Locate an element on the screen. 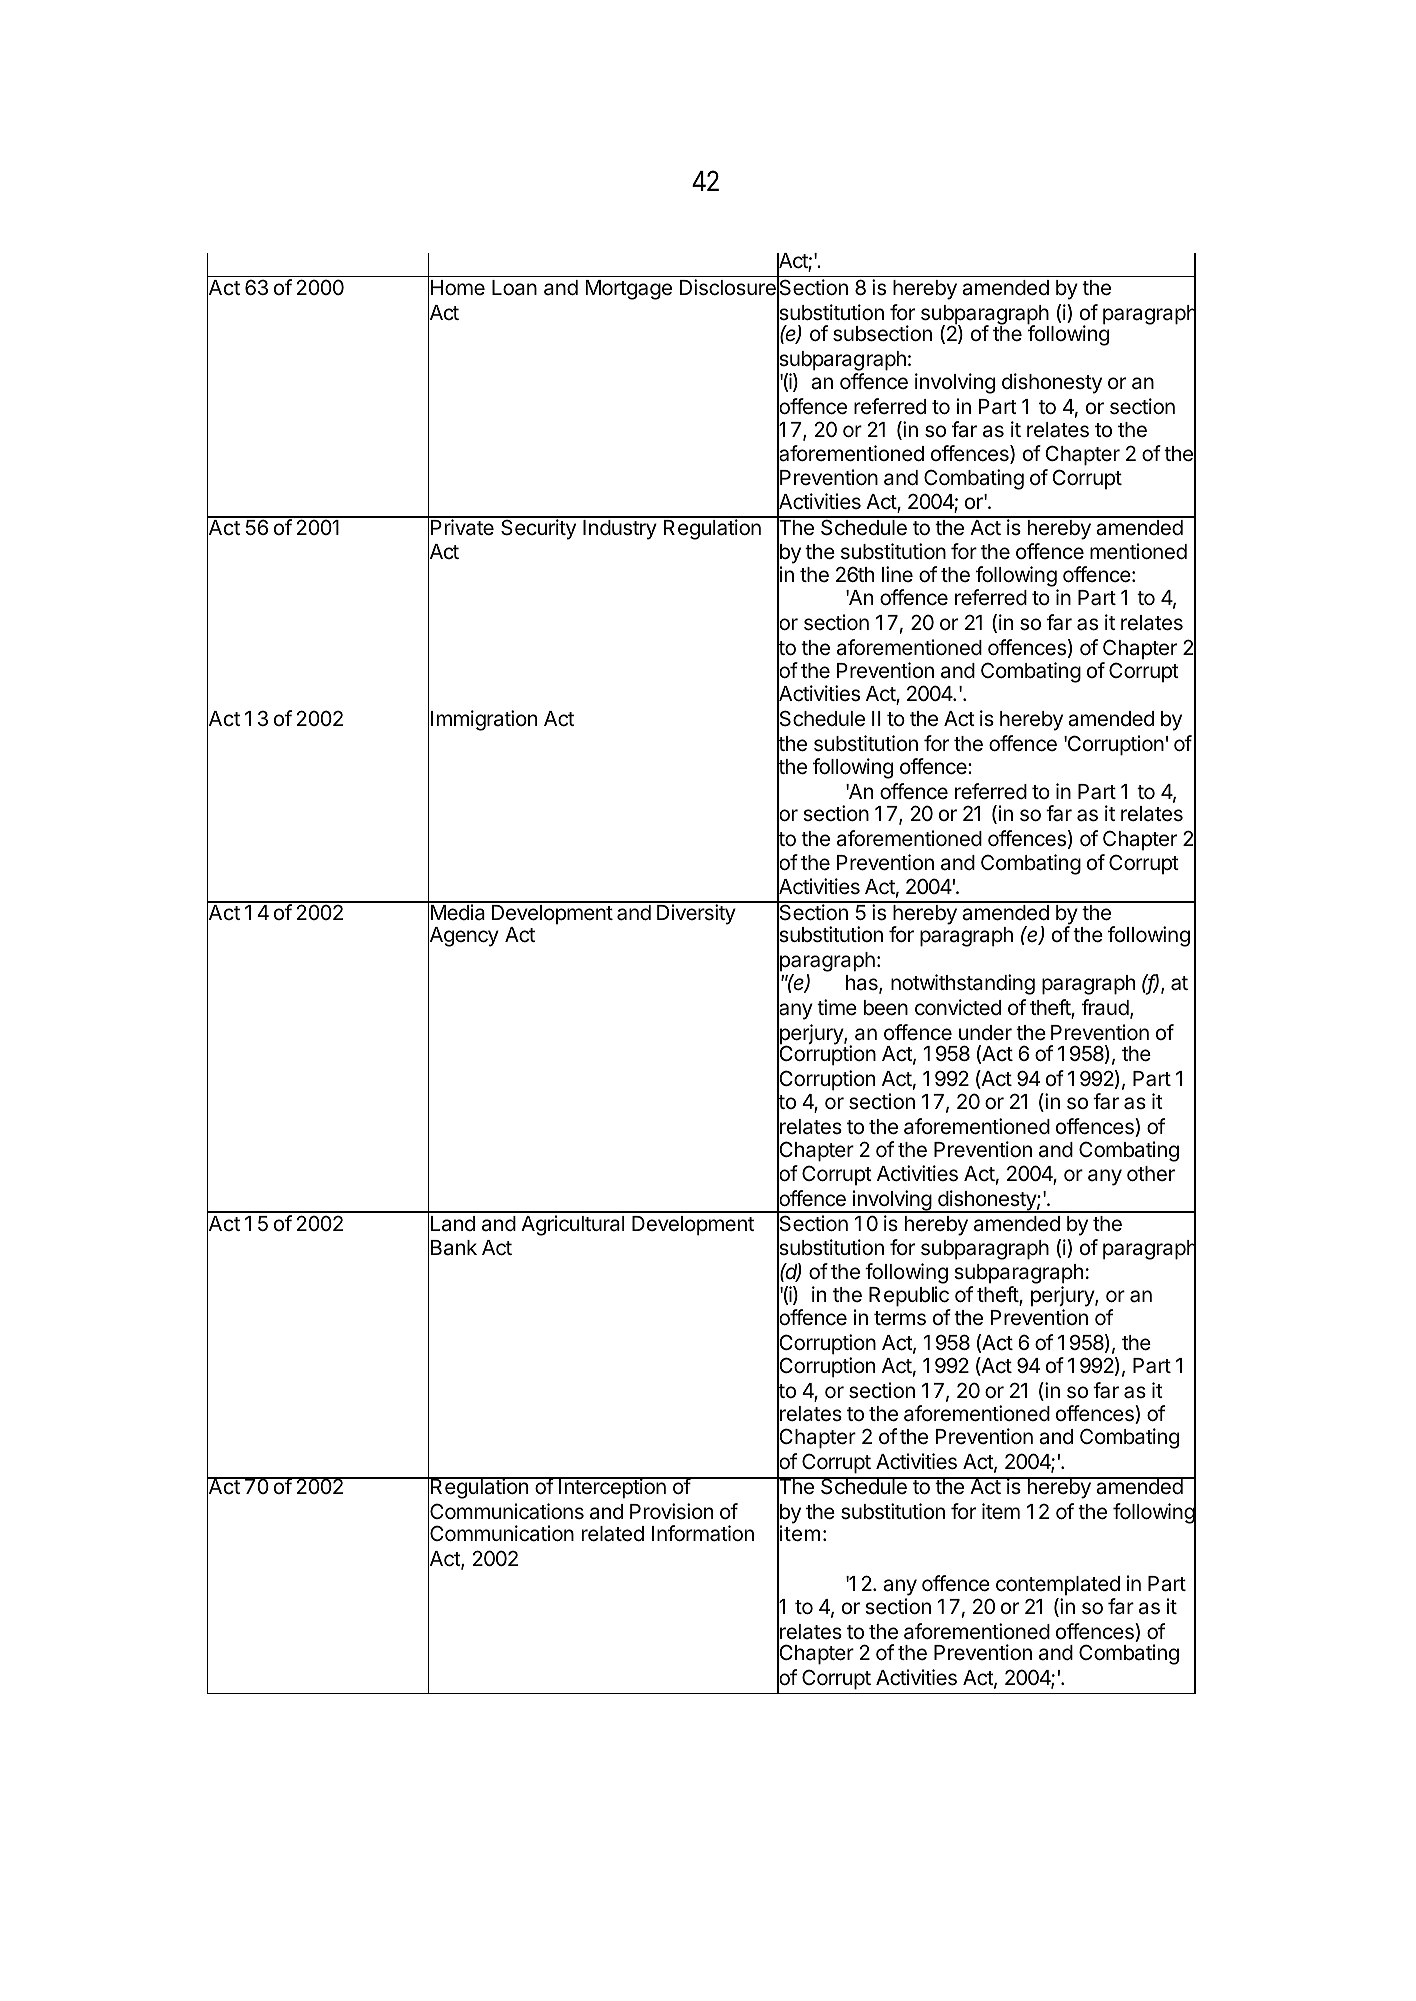  Industry is located at coordinates (620, 530).
